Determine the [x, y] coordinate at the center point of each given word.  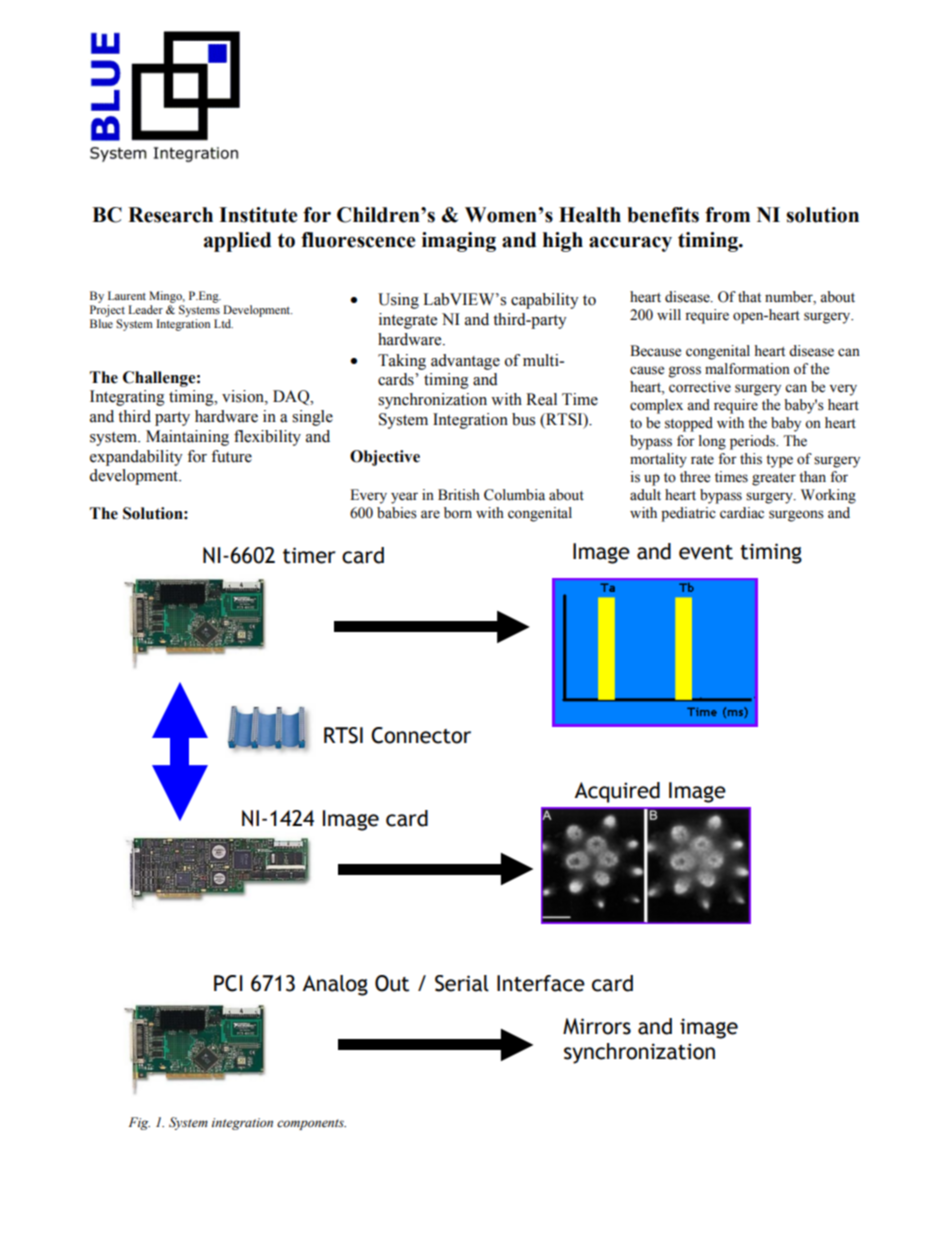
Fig [139, 1123]
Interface [541, 983]
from [727, 215]
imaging [459, 242]
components [311, 1124]
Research [170, 215]
